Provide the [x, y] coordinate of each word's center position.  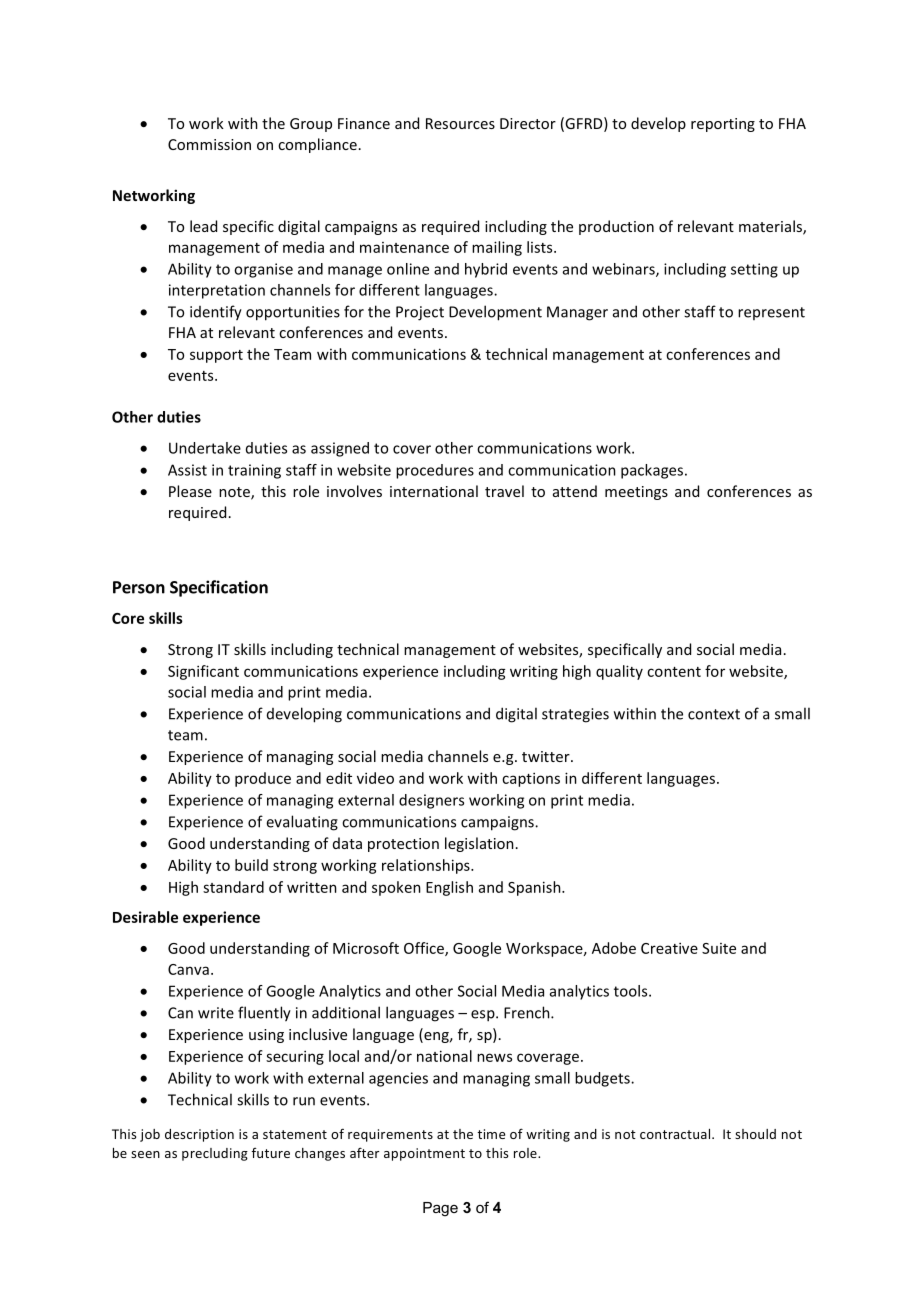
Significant [203, 672]
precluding [215, 1154]
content [674, 672]
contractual [676, 1134]
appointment [424, 1154]
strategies [575, 715]
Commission [209, 144]
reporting [723, 125]
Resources [460, 123]
